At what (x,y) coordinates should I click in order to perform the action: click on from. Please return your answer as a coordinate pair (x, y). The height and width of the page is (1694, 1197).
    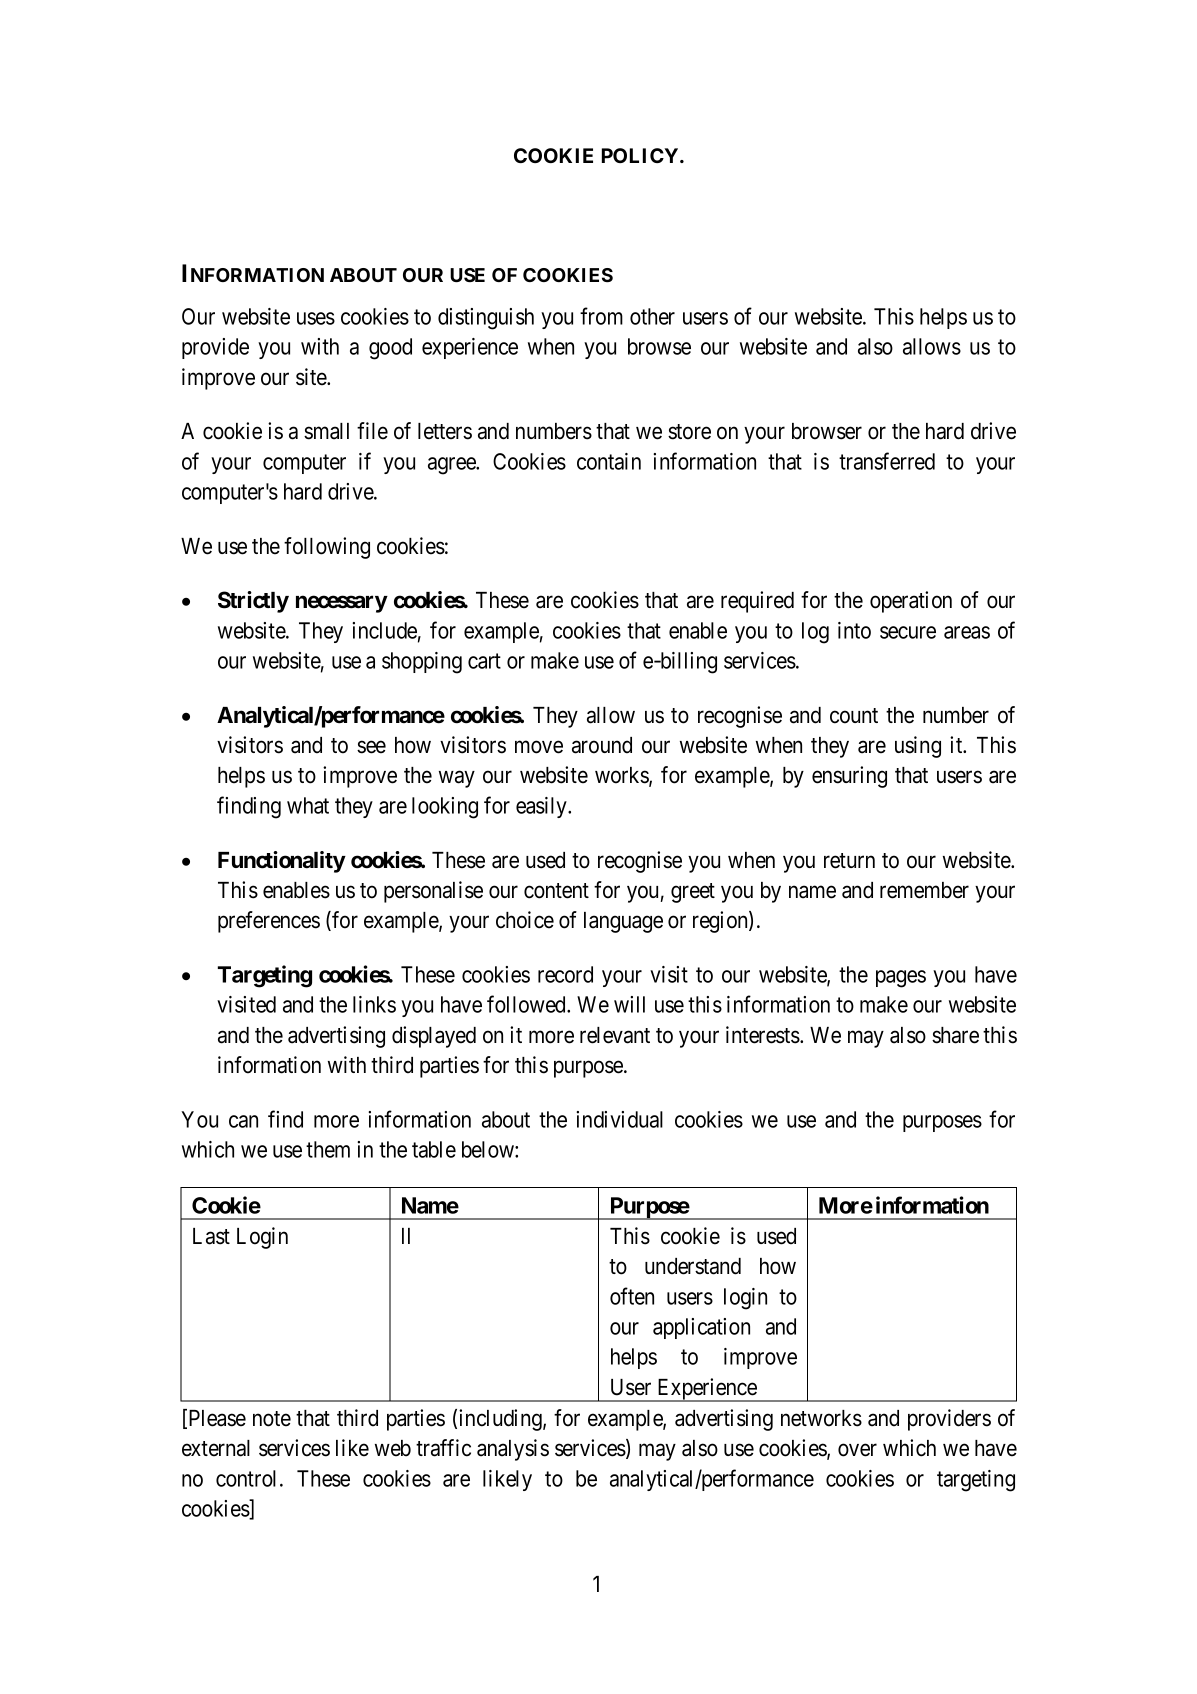
    Looking at the image, I should click on (601, 316).
